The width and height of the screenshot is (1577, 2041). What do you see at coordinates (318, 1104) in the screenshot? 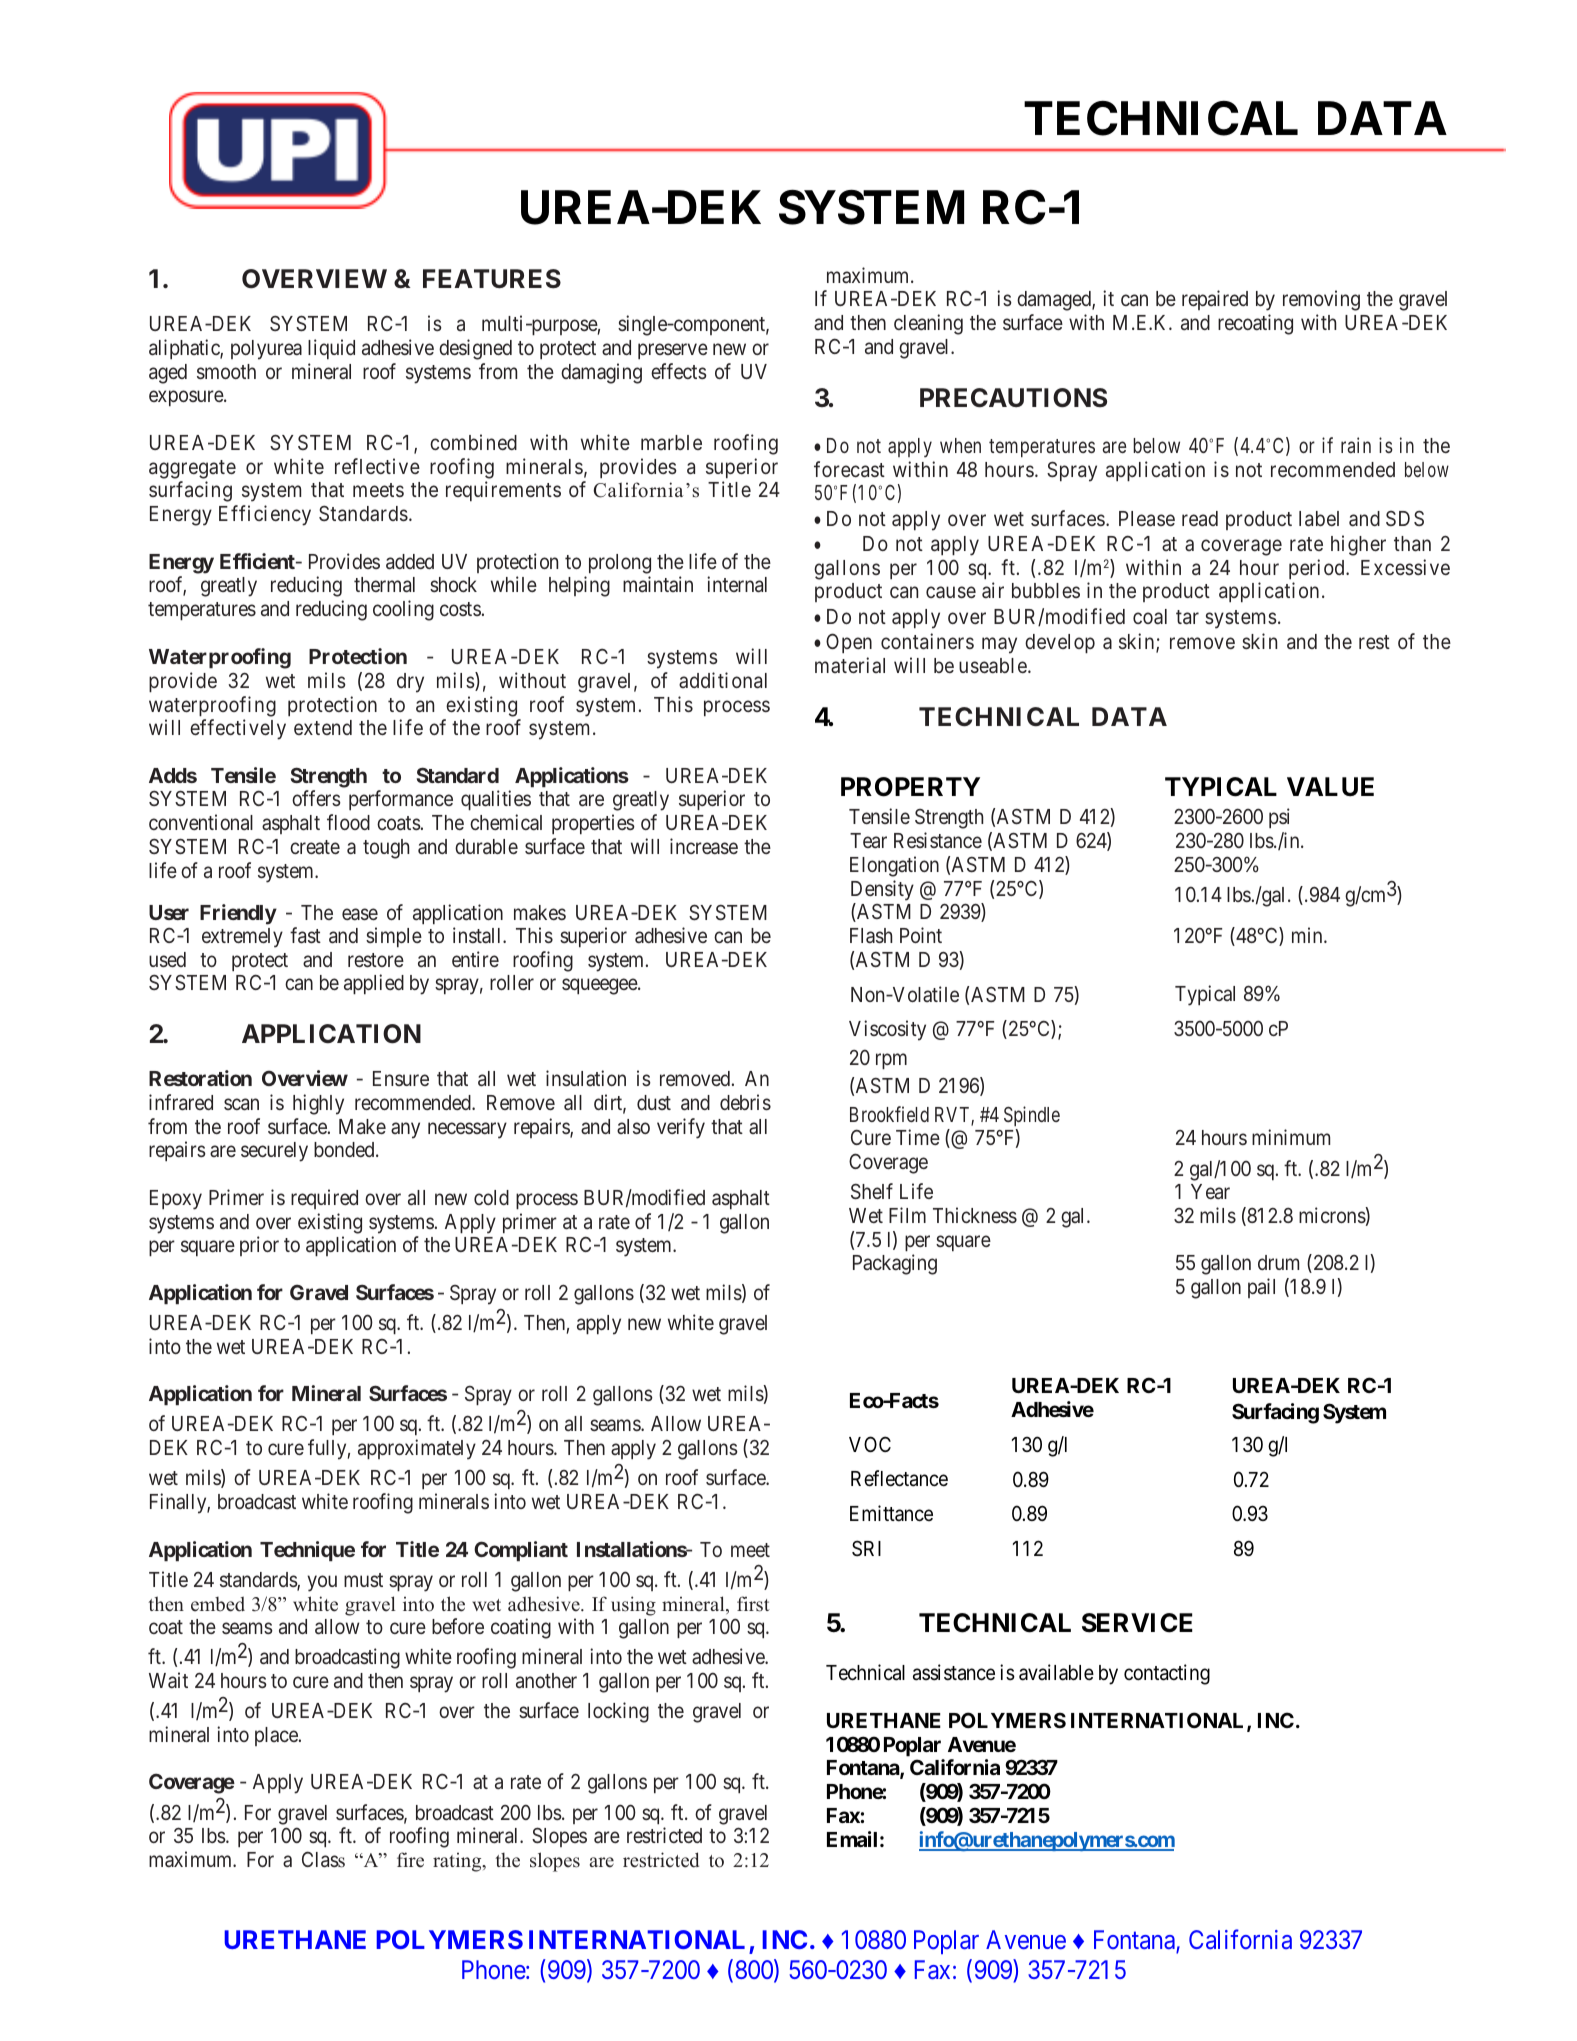
I see `highly` at bounding box center [318, 1104].
